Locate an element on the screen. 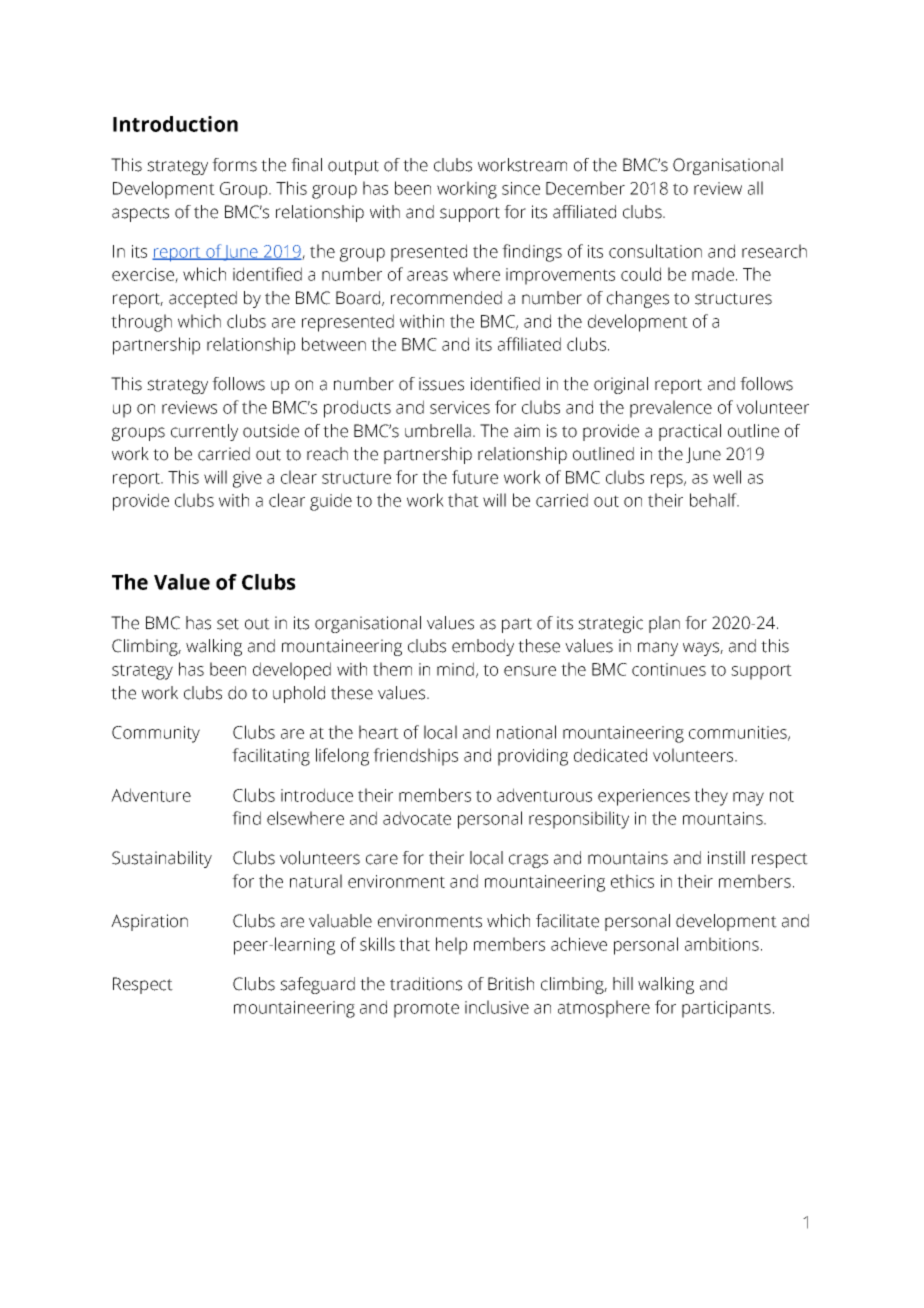  friendships is located at coordinates (415, 757).
